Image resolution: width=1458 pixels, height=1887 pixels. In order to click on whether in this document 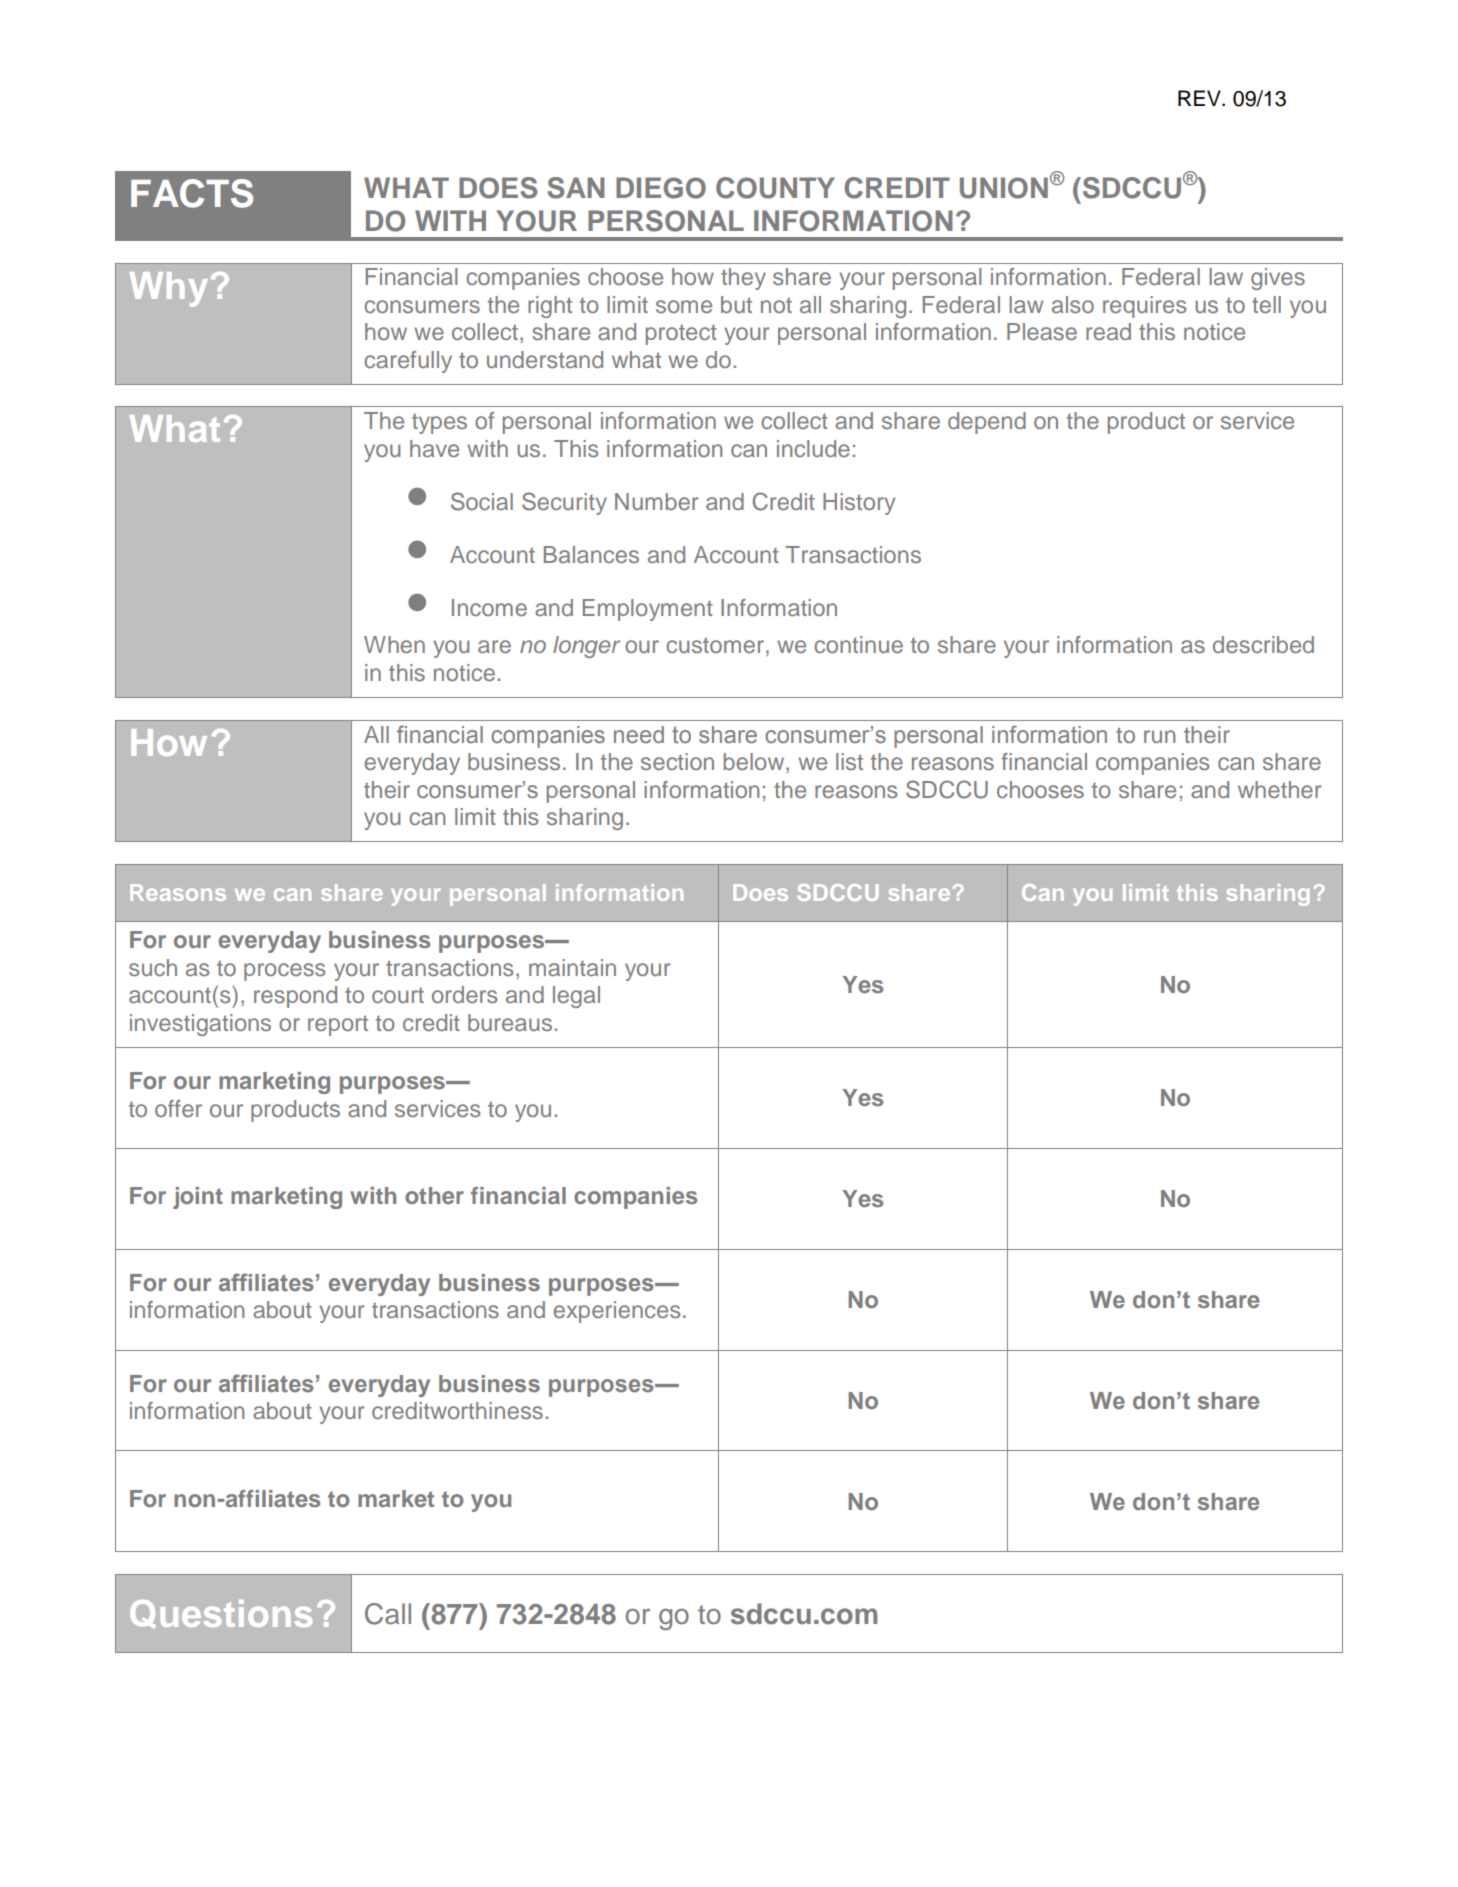, I will do `click(1279, 789)`.
